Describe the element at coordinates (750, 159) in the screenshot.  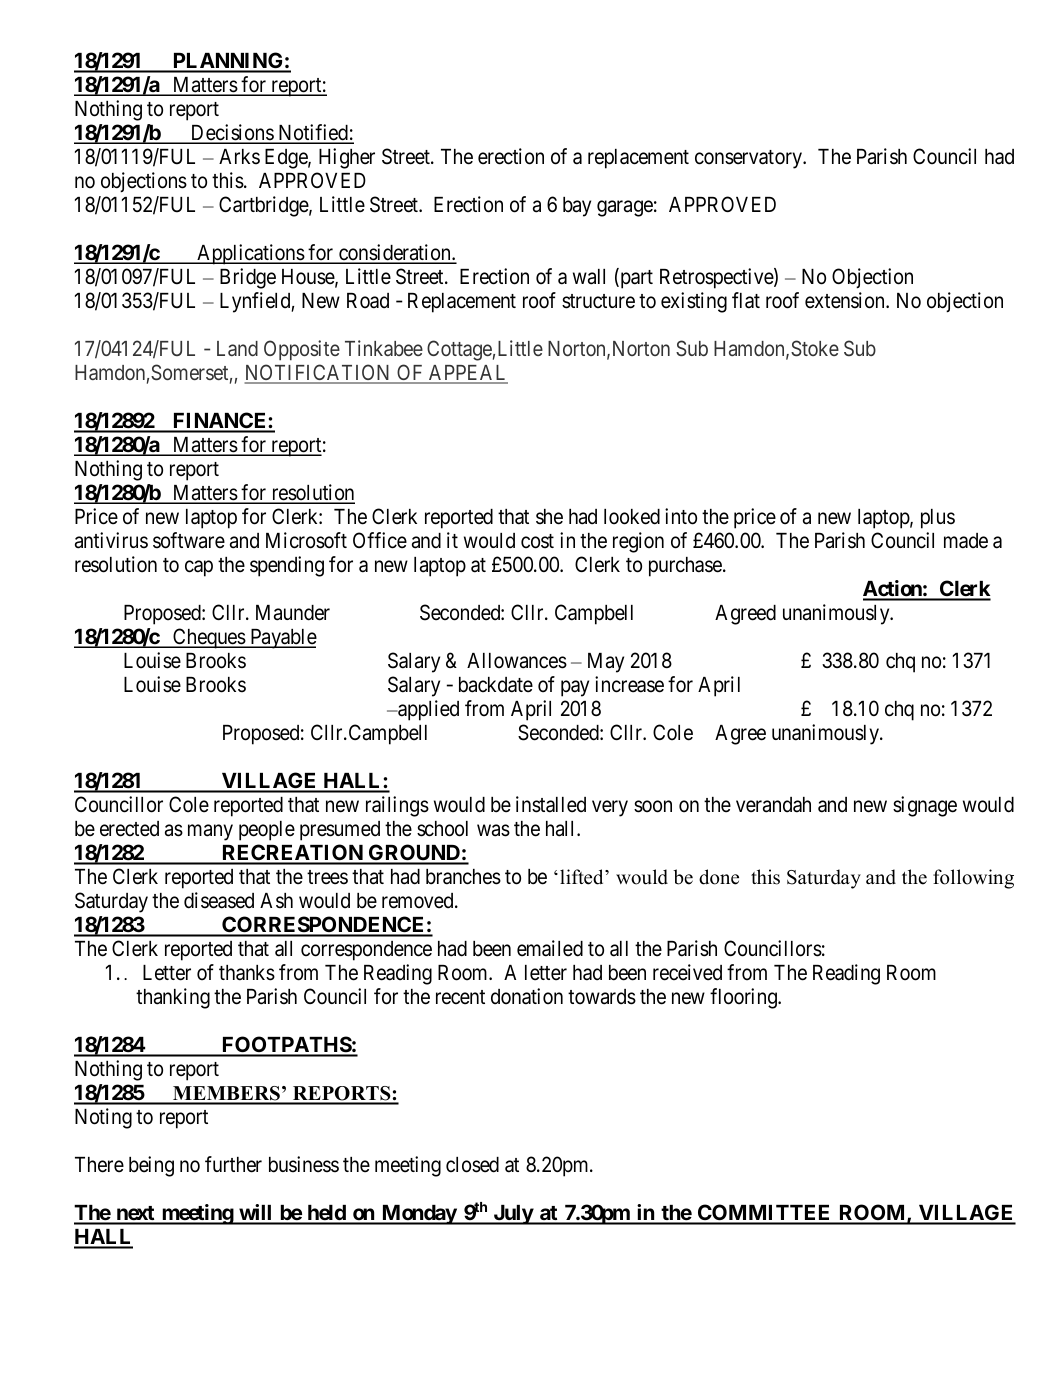
I see `conservatory` at that location.
